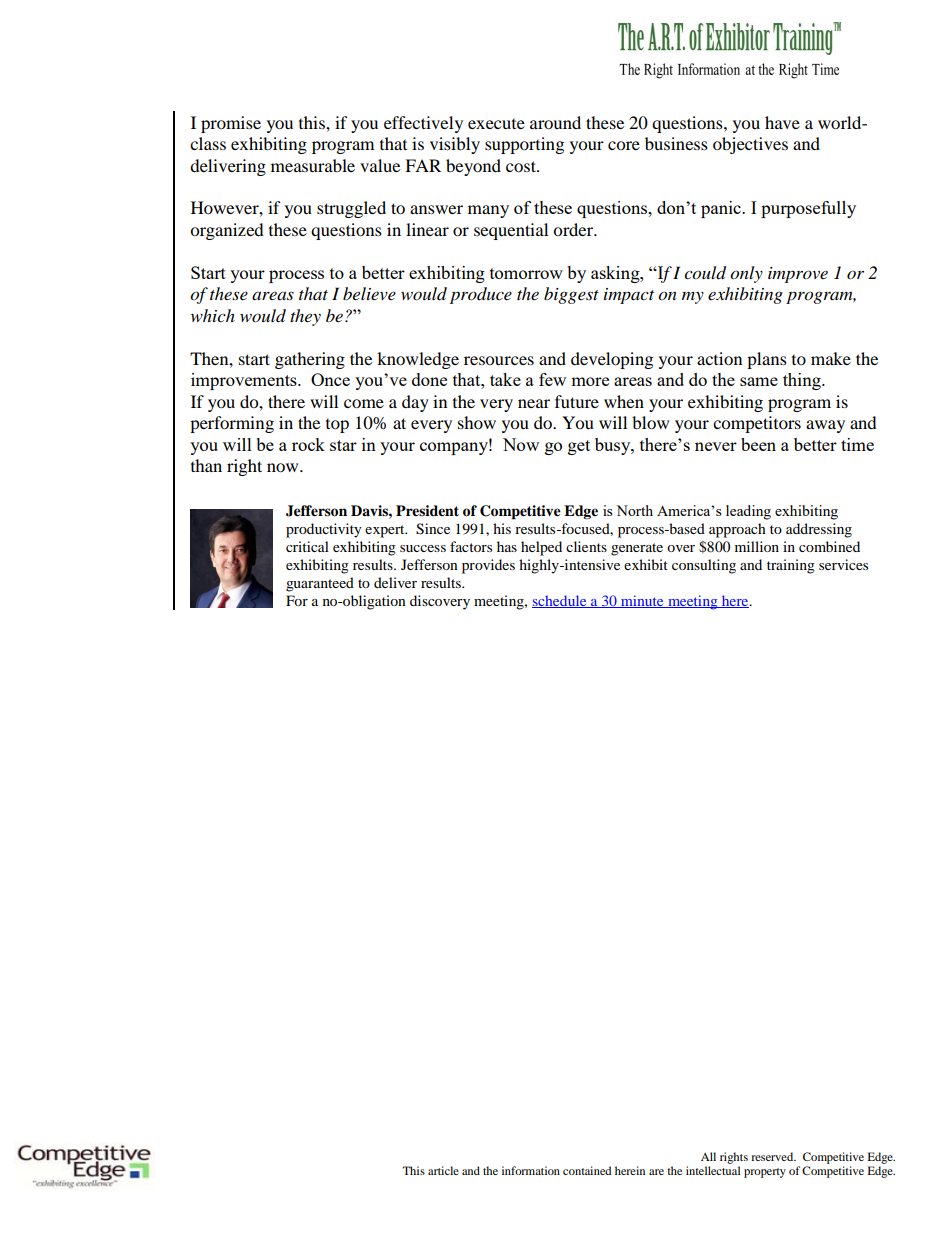 This screenshot has height=1233, width=952. Describe the element at coordinates (313, 165) in the screenshot. I see `measurable` at that location.
